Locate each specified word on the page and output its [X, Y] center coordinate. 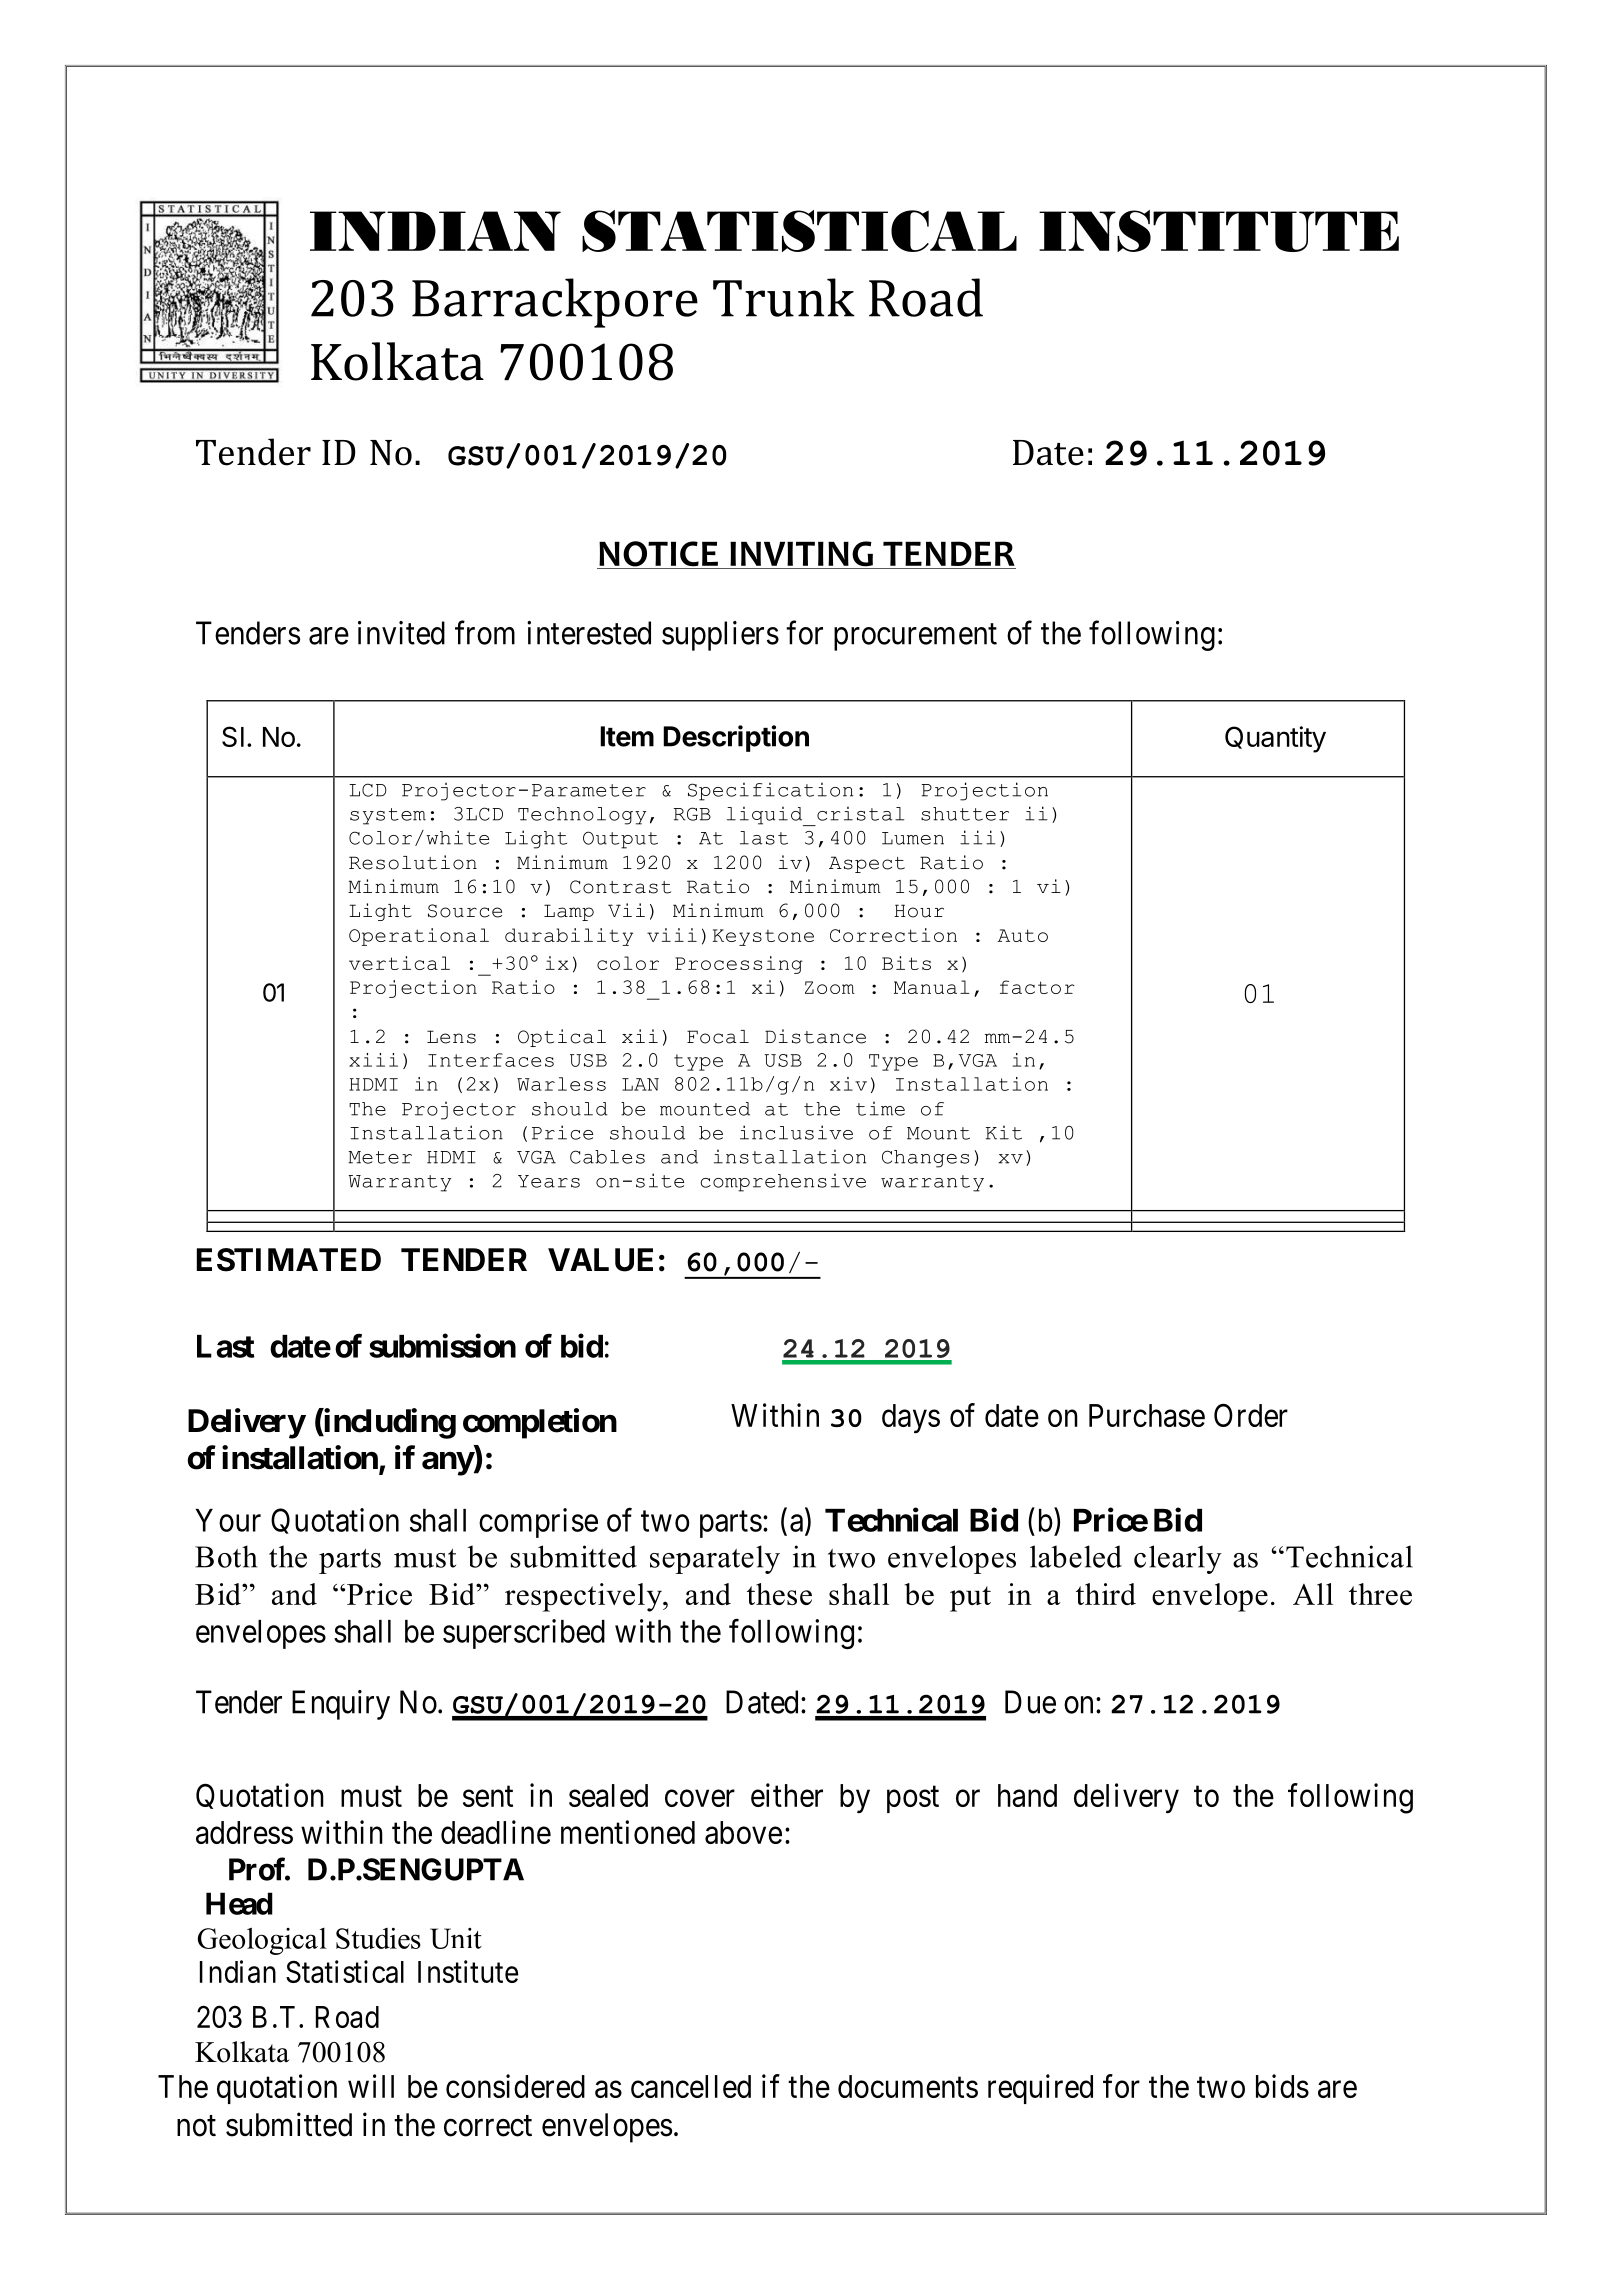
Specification [770, 791]
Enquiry [341, 1705]
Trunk [784, 297]
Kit [1004, 1132]
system [388, 816]
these [779, 1594]
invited [401, 633]
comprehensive [783, 1182]
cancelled [691, 2086]
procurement [915, 637]
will [371, 2086]
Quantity [1275, 739]
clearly [1178, 1559]
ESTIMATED [289, 1260]
